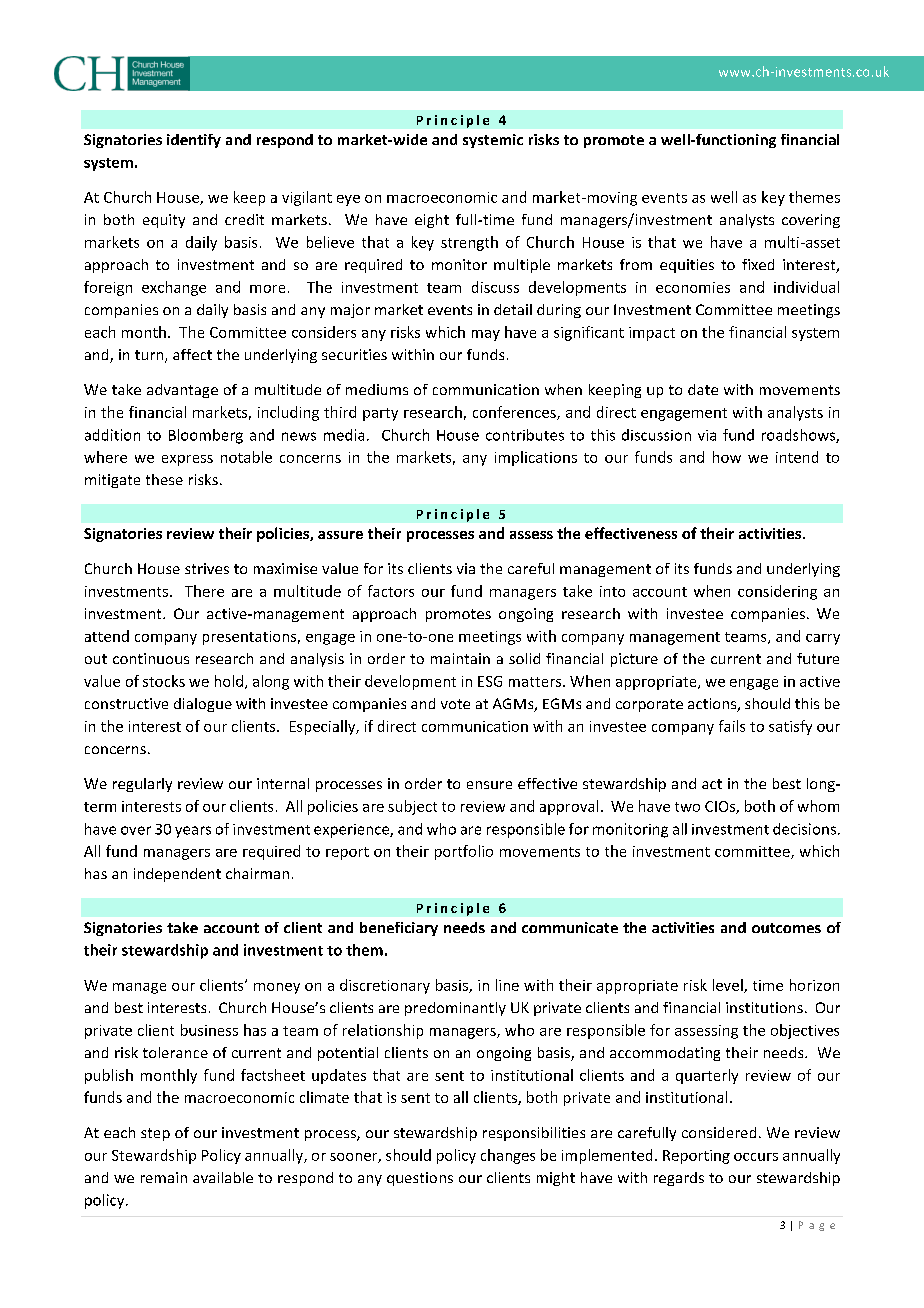 This page has height=1308, width=924. I want to click on fixed, so click(758, 264).
